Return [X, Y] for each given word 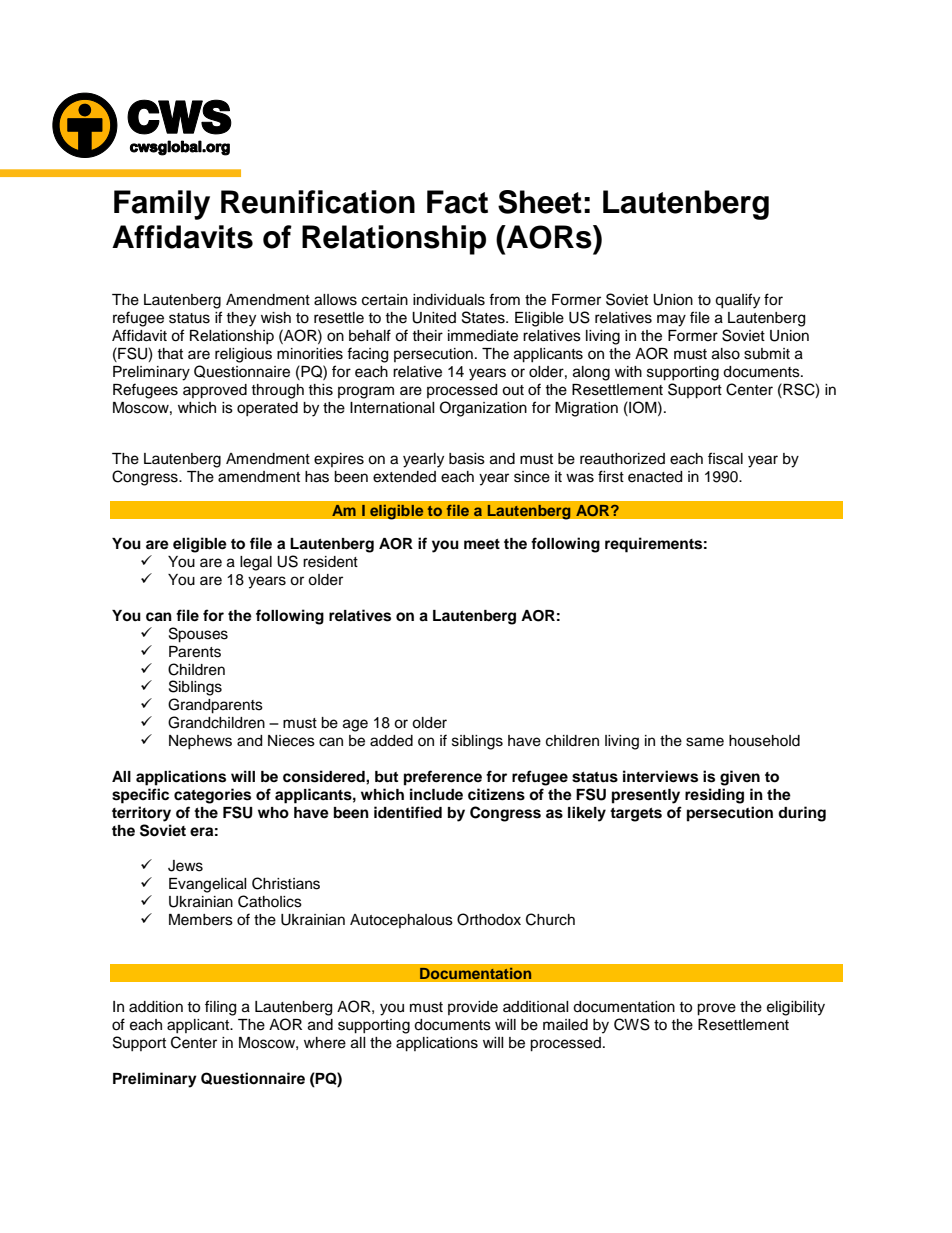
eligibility [796, 1008]
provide [473, 1008]
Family [162, 205]
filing [220, 1008]
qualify [737, 301]
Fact [457, 202]
